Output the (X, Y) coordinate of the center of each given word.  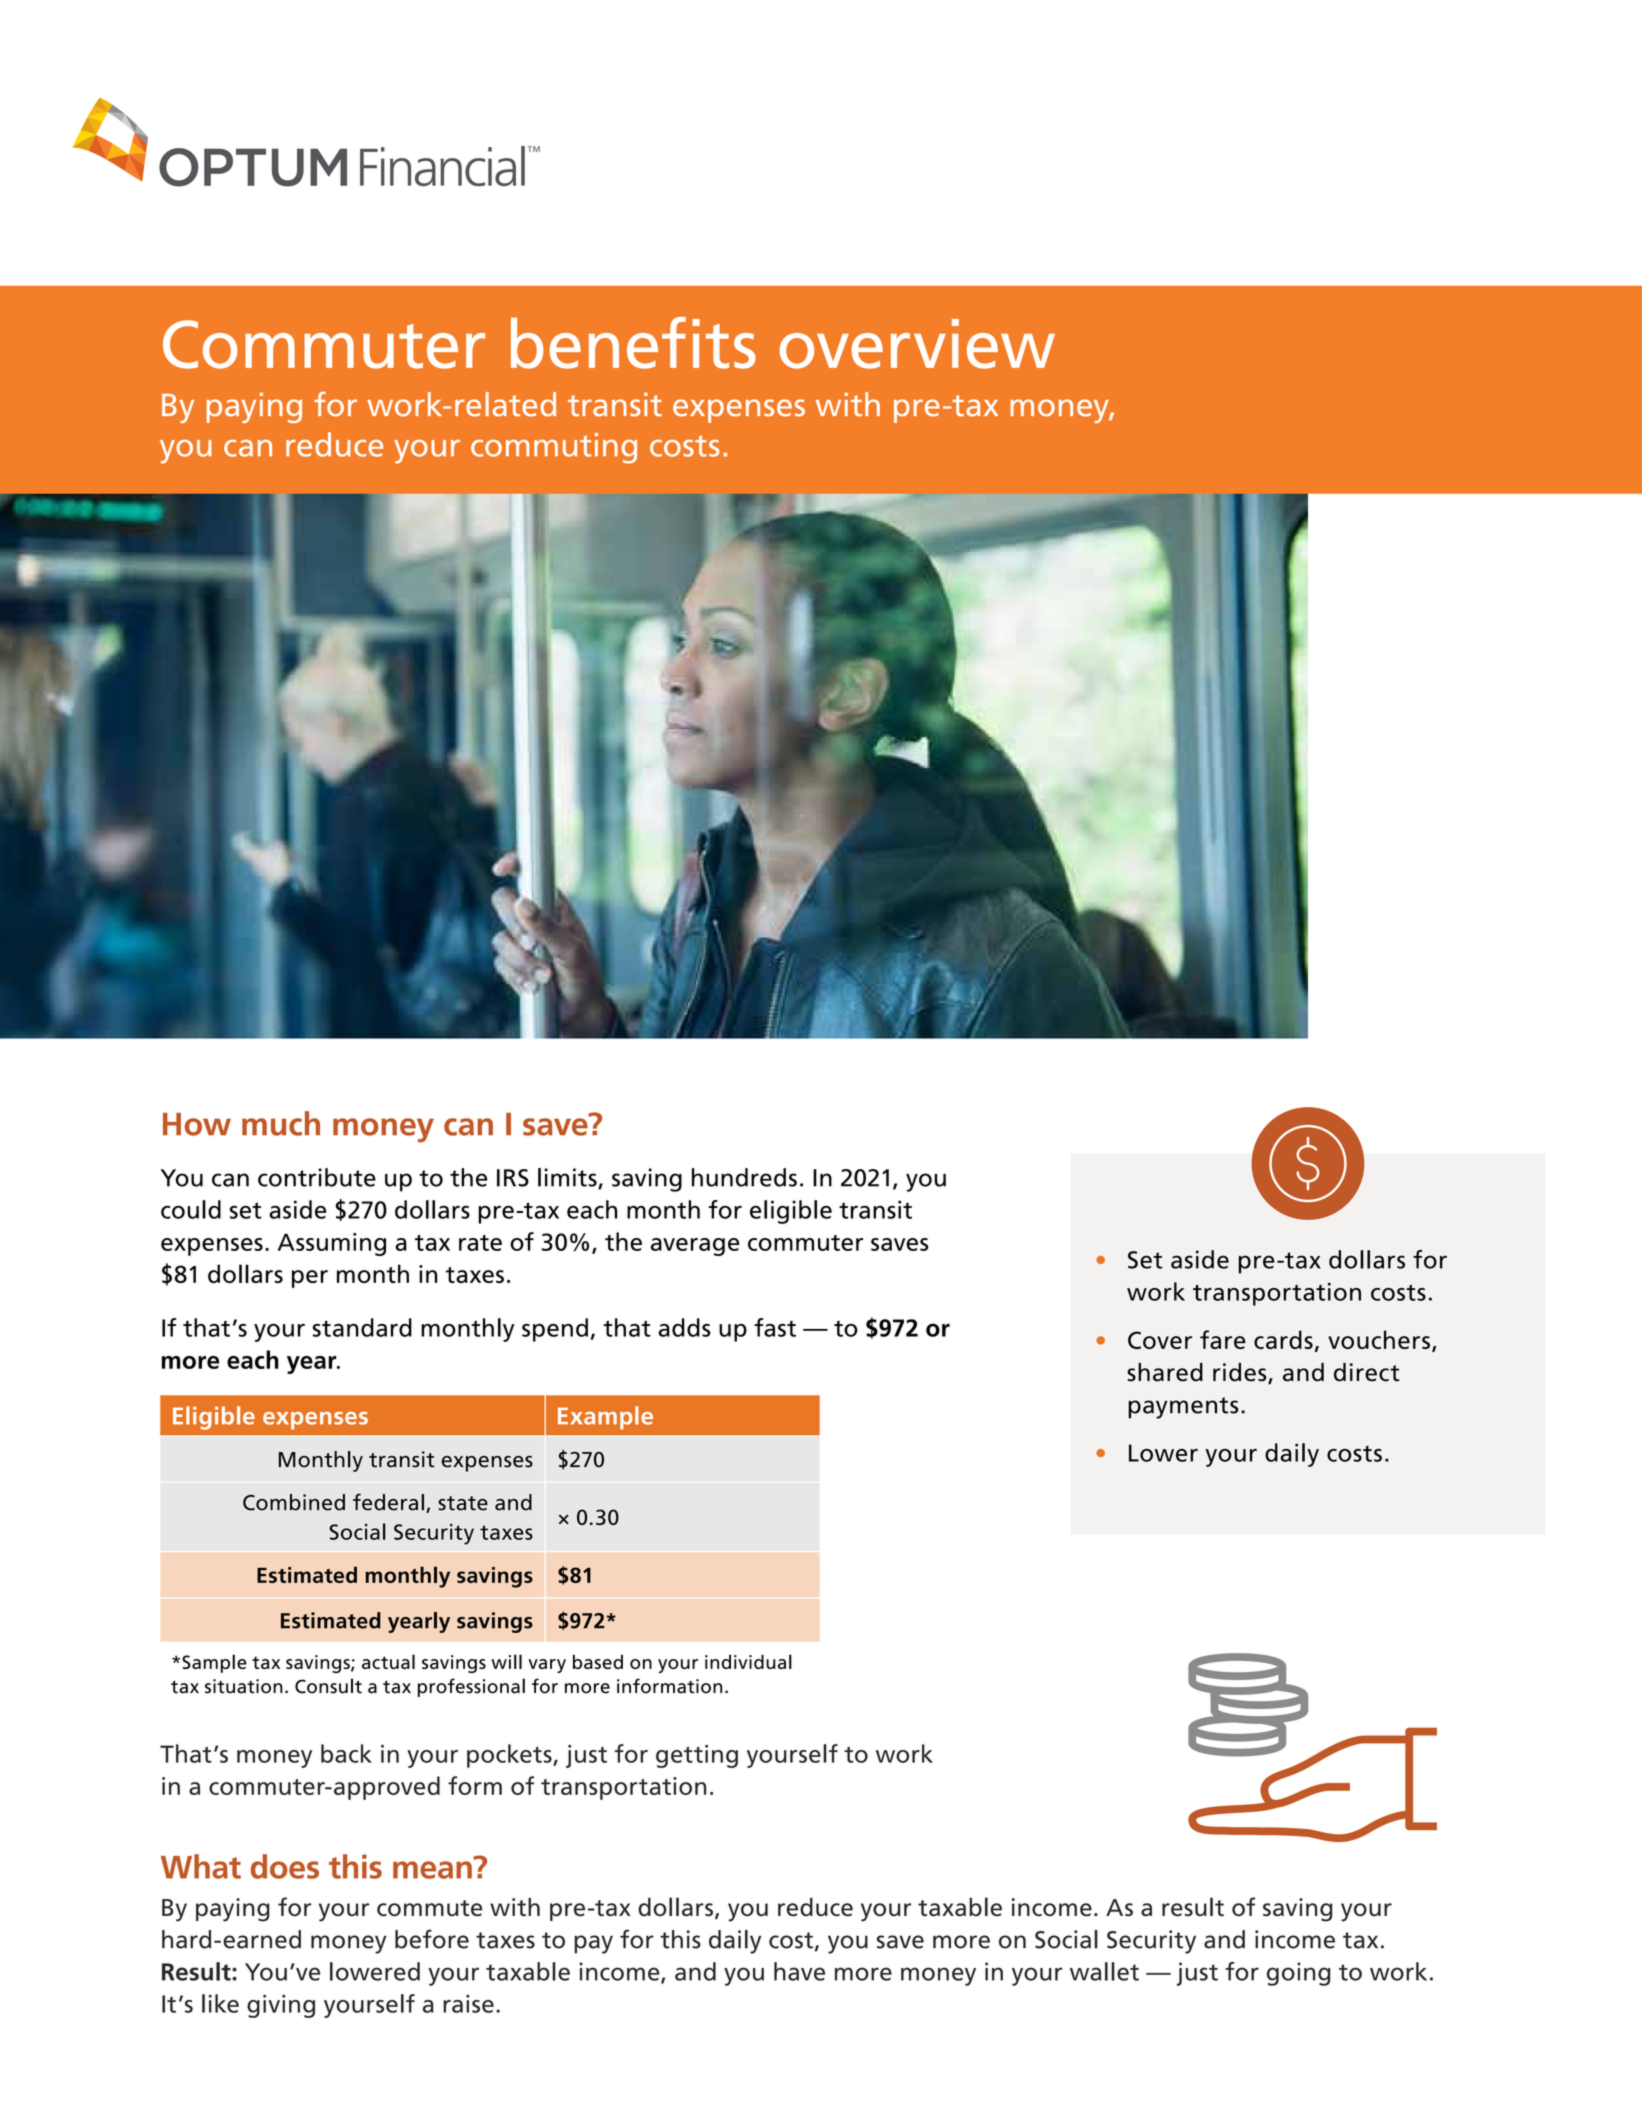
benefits (633, 343)
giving (281, 2006)
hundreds (744, 1177)
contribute (317, 1177)
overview (917, 344)
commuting (554, 448)
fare (1223, 1339)
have (799, 1971)
